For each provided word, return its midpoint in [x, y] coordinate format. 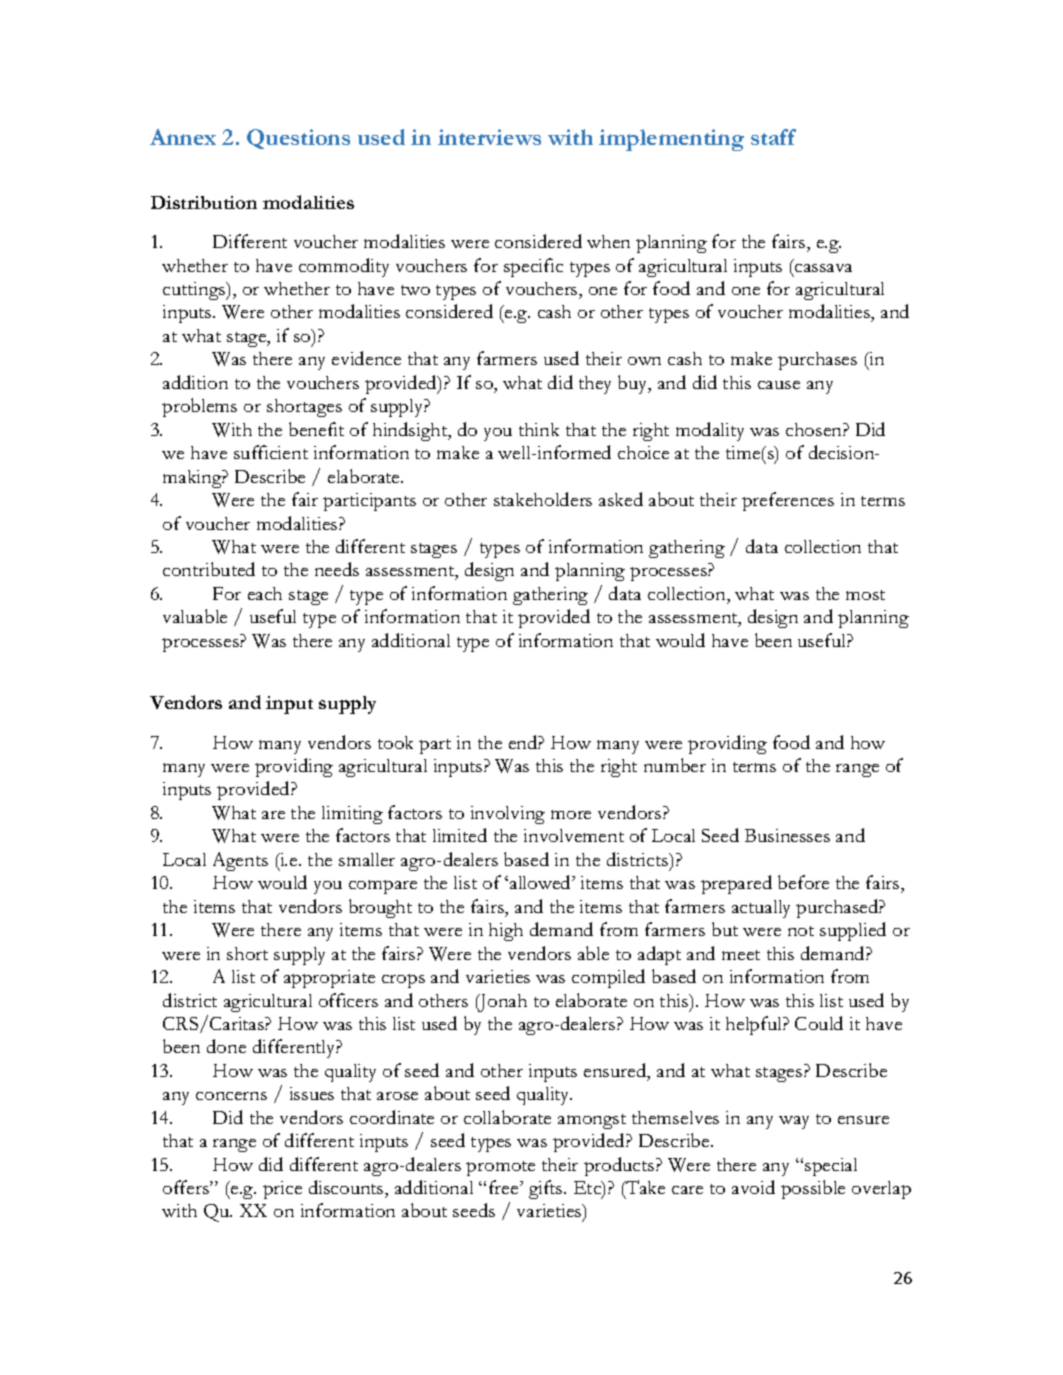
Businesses [787, 835]
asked [621, 499]
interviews [489, 137]
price [282, 1190]
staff [773, 137]
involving [508, 815]
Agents [240, 861]
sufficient [271, 452]
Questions [298, 139]
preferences [788, 501]
